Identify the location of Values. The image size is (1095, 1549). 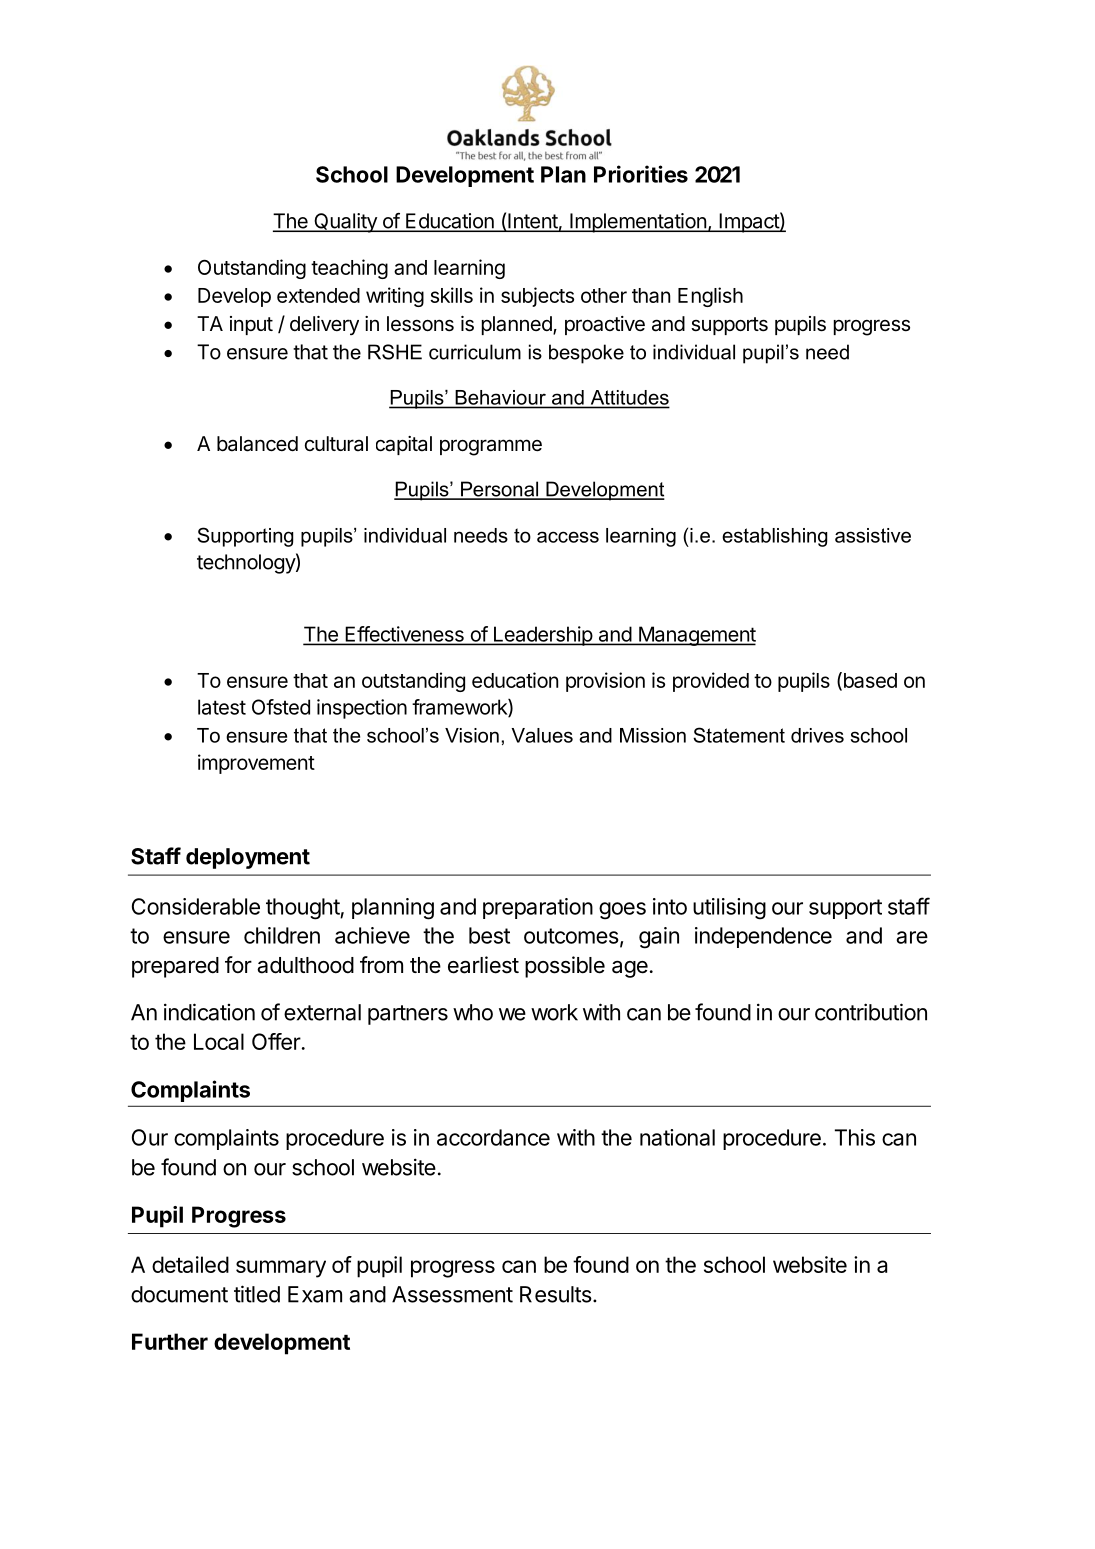
(542, 735).
